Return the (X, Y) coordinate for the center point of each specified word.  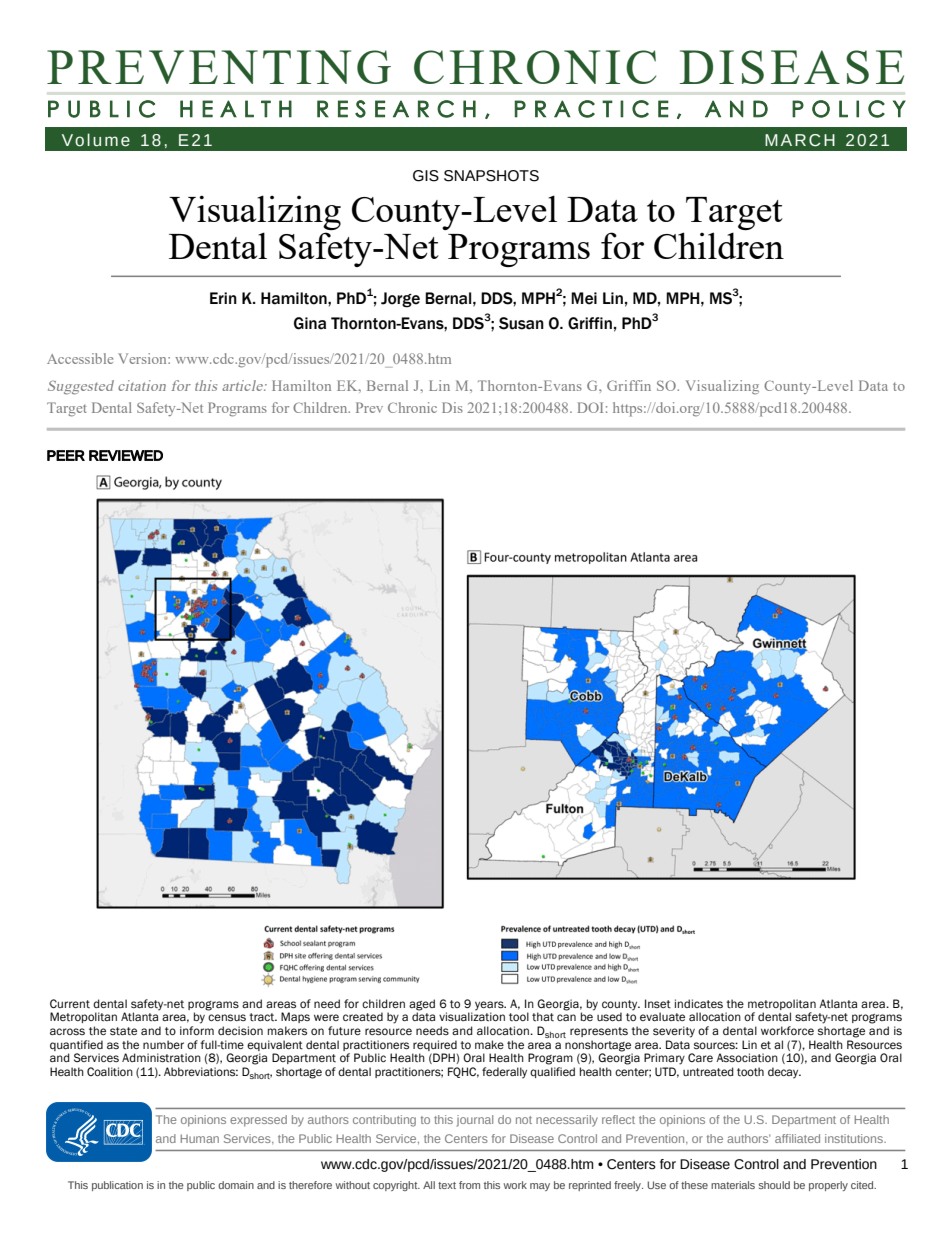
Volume (96, 140)
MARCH (800, 140)
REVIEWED (126, 455)
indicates (699, 1004)
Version (143, 358)
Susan (521, 323)
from (469, 1185)
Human (200, 1138)
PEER (66, 455)
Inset (658, 1004)
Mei (584, 298)
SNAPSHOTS (491, 176)
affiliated (797, 1138)
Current (70, 1003)
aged (422, 1005)
